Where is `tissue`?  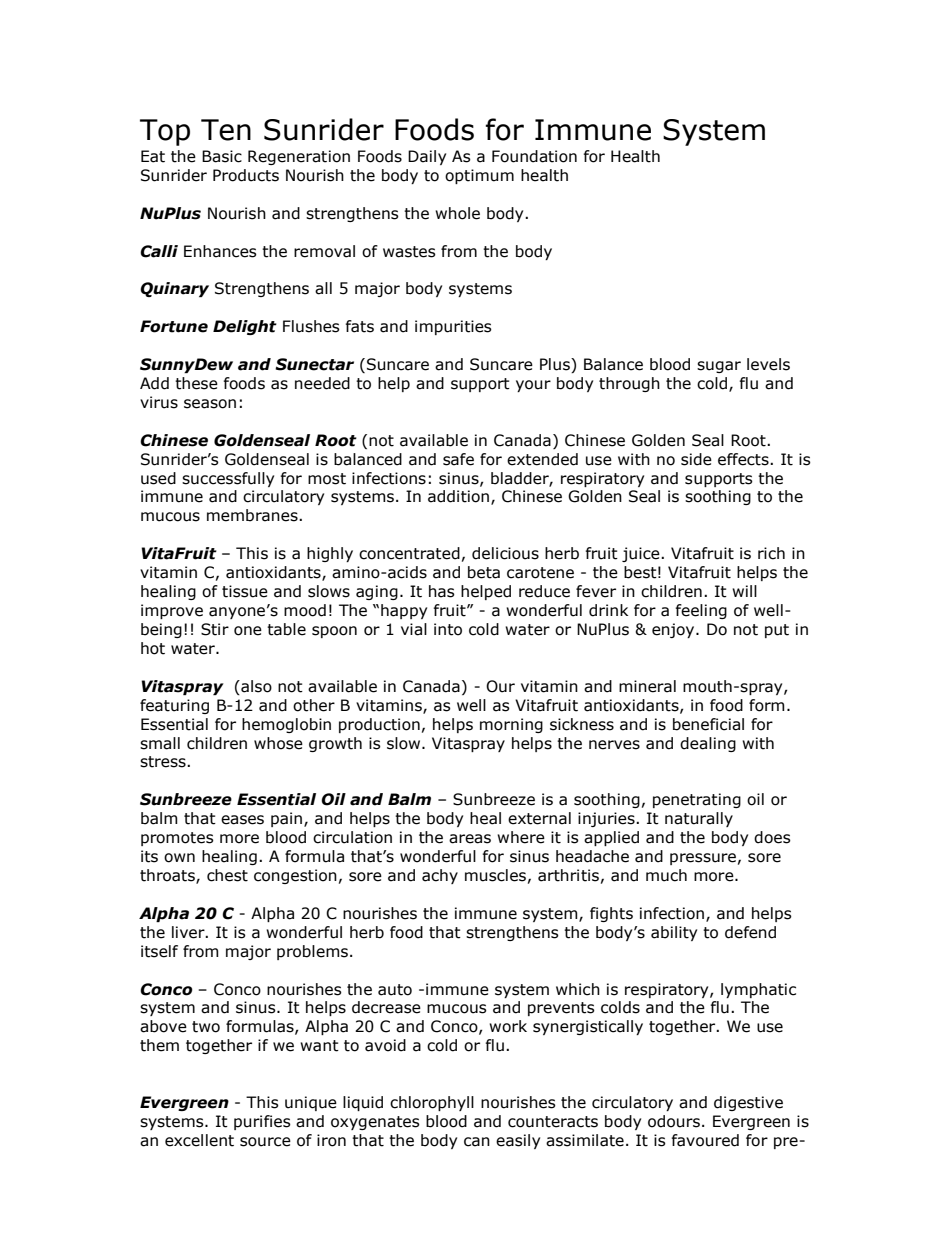
tissue is located at coordinates (245, 591).
